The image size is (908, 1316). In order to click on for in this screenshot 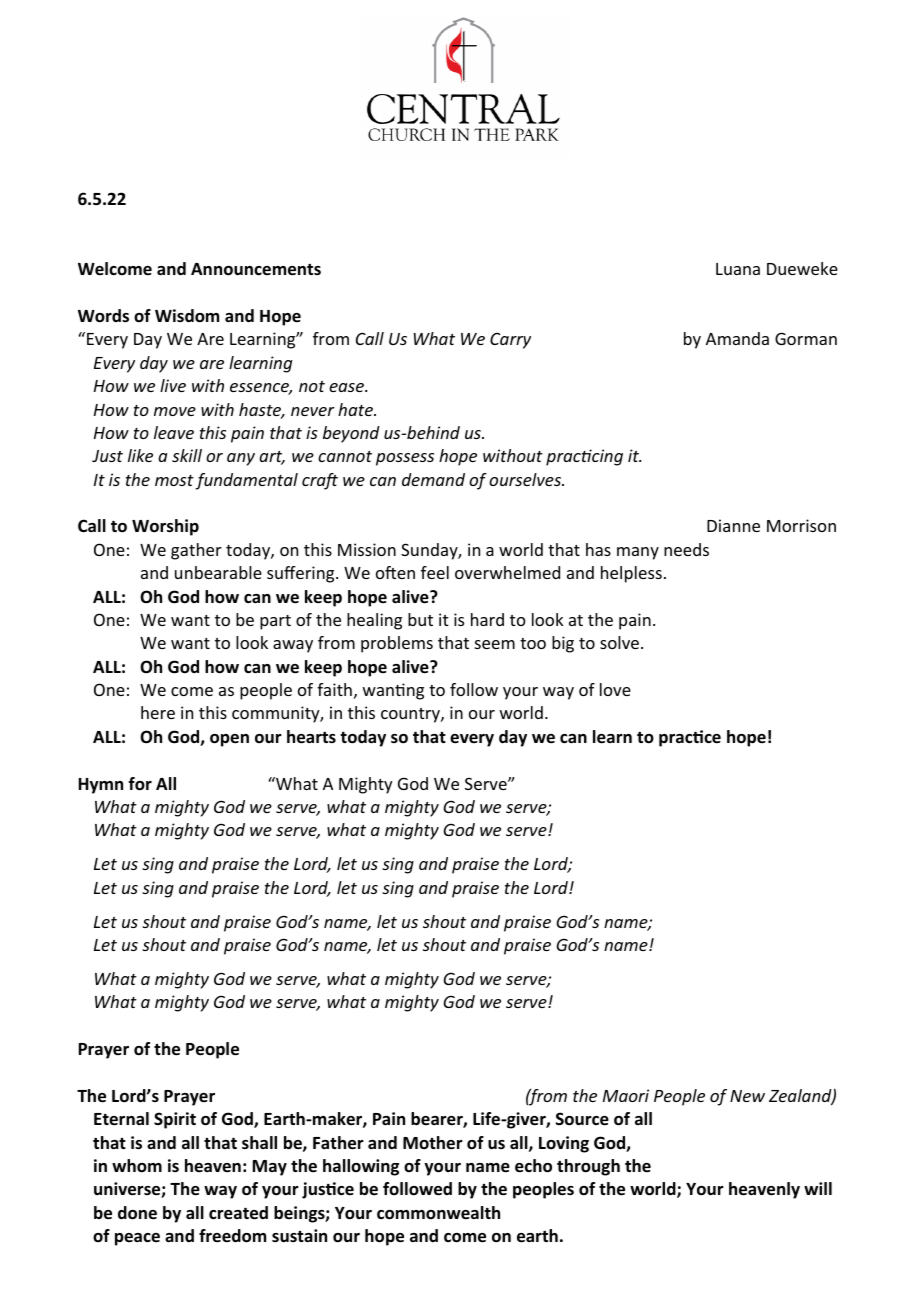, I will do `click(140, 784)`.
